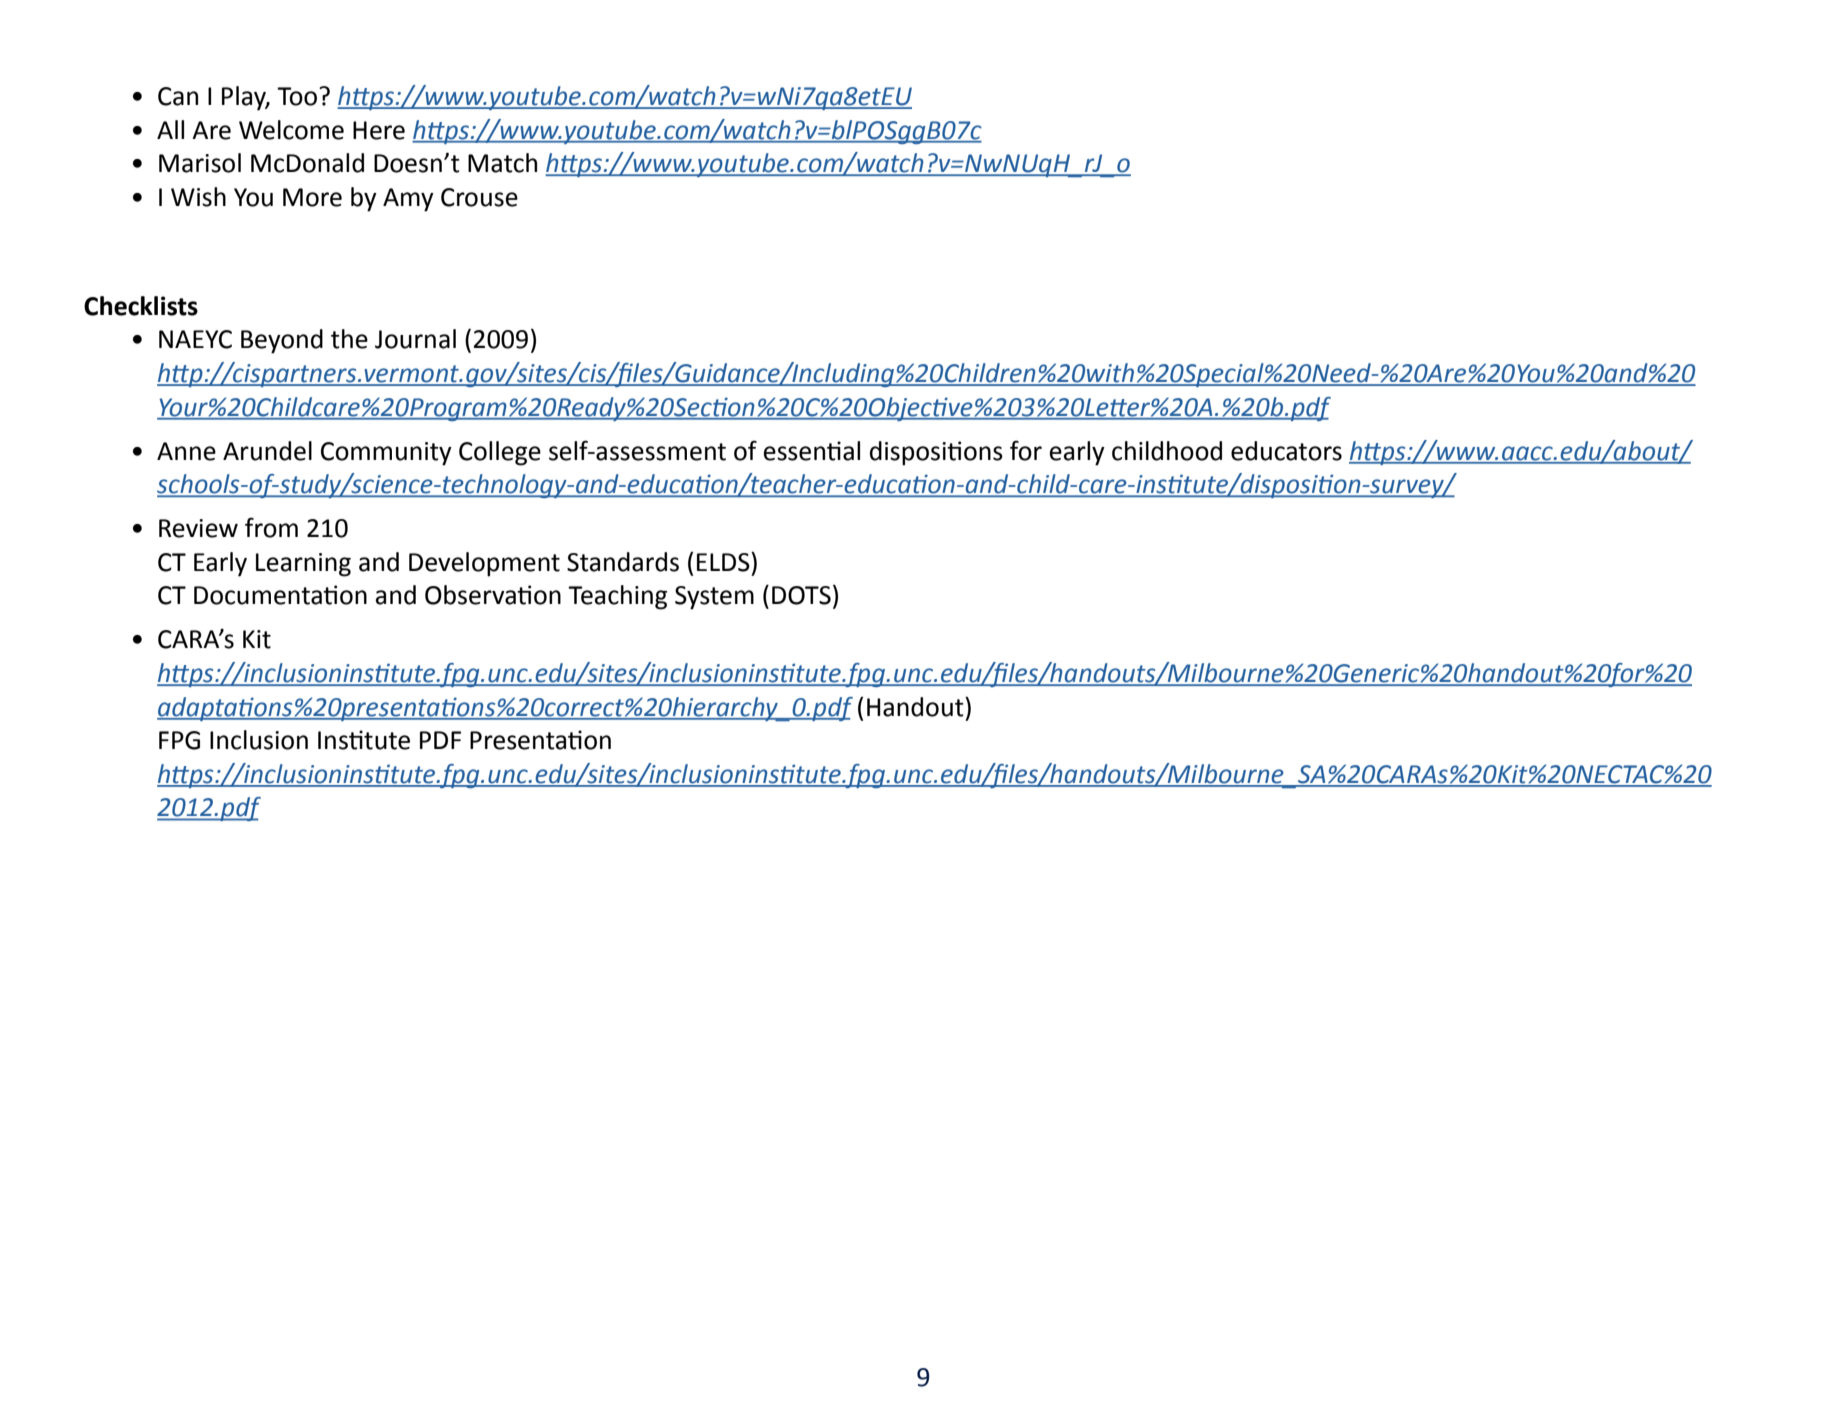 The image size is (1847, 1427). What do you see at coordinates (1286, 451) in the document?
I see `educators` at bounding box center [1286, 451].
